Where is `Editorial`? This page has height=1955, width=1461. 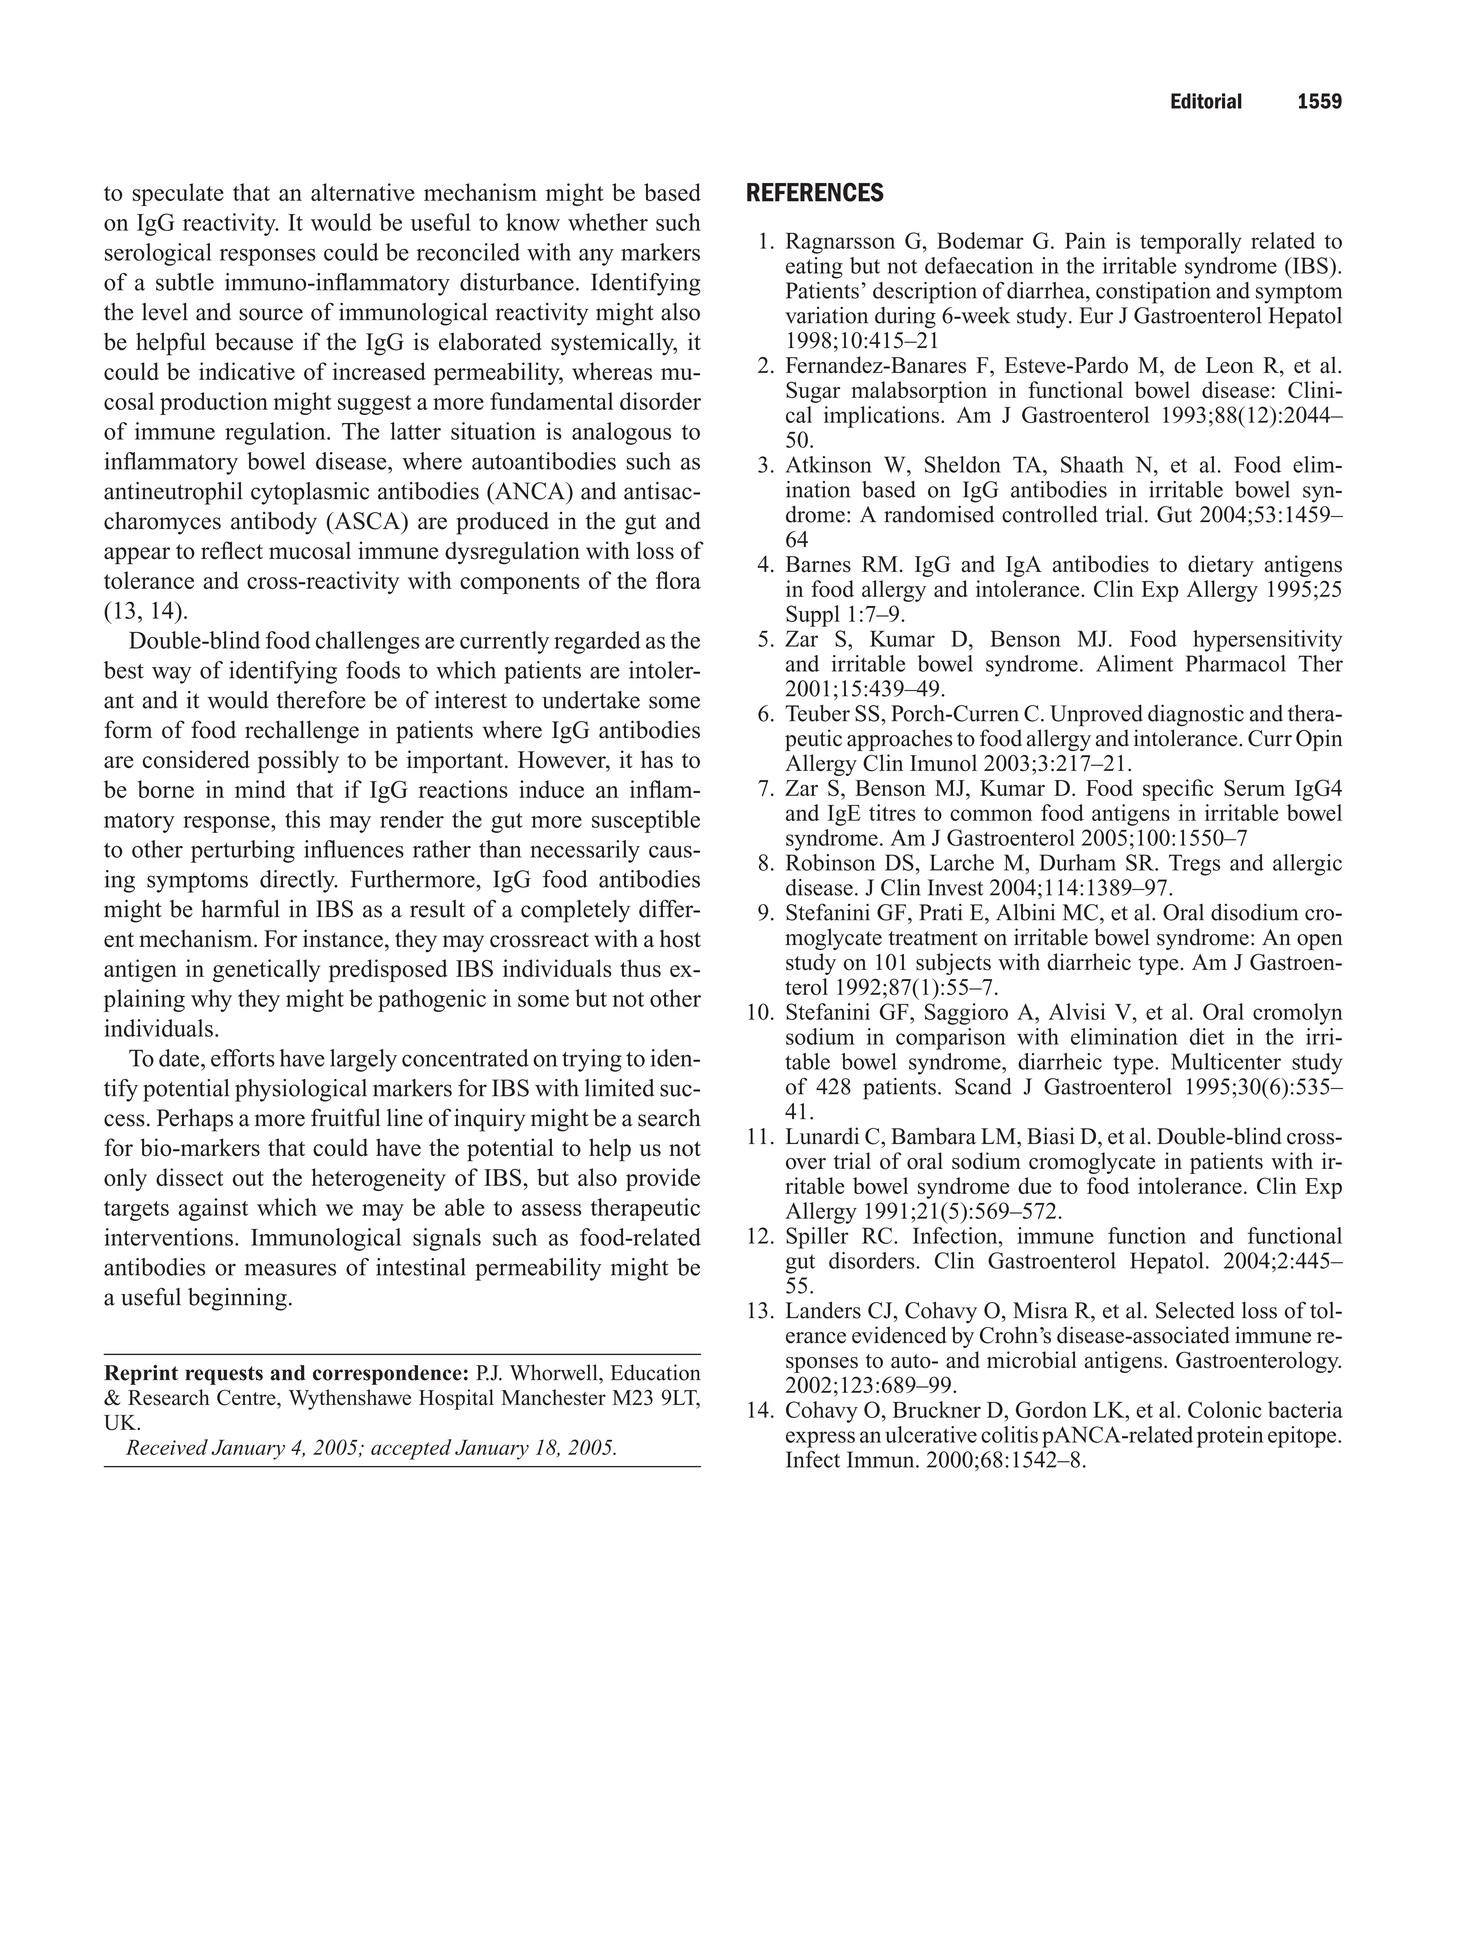 Editorial is located at coordinates (1206, 101).
